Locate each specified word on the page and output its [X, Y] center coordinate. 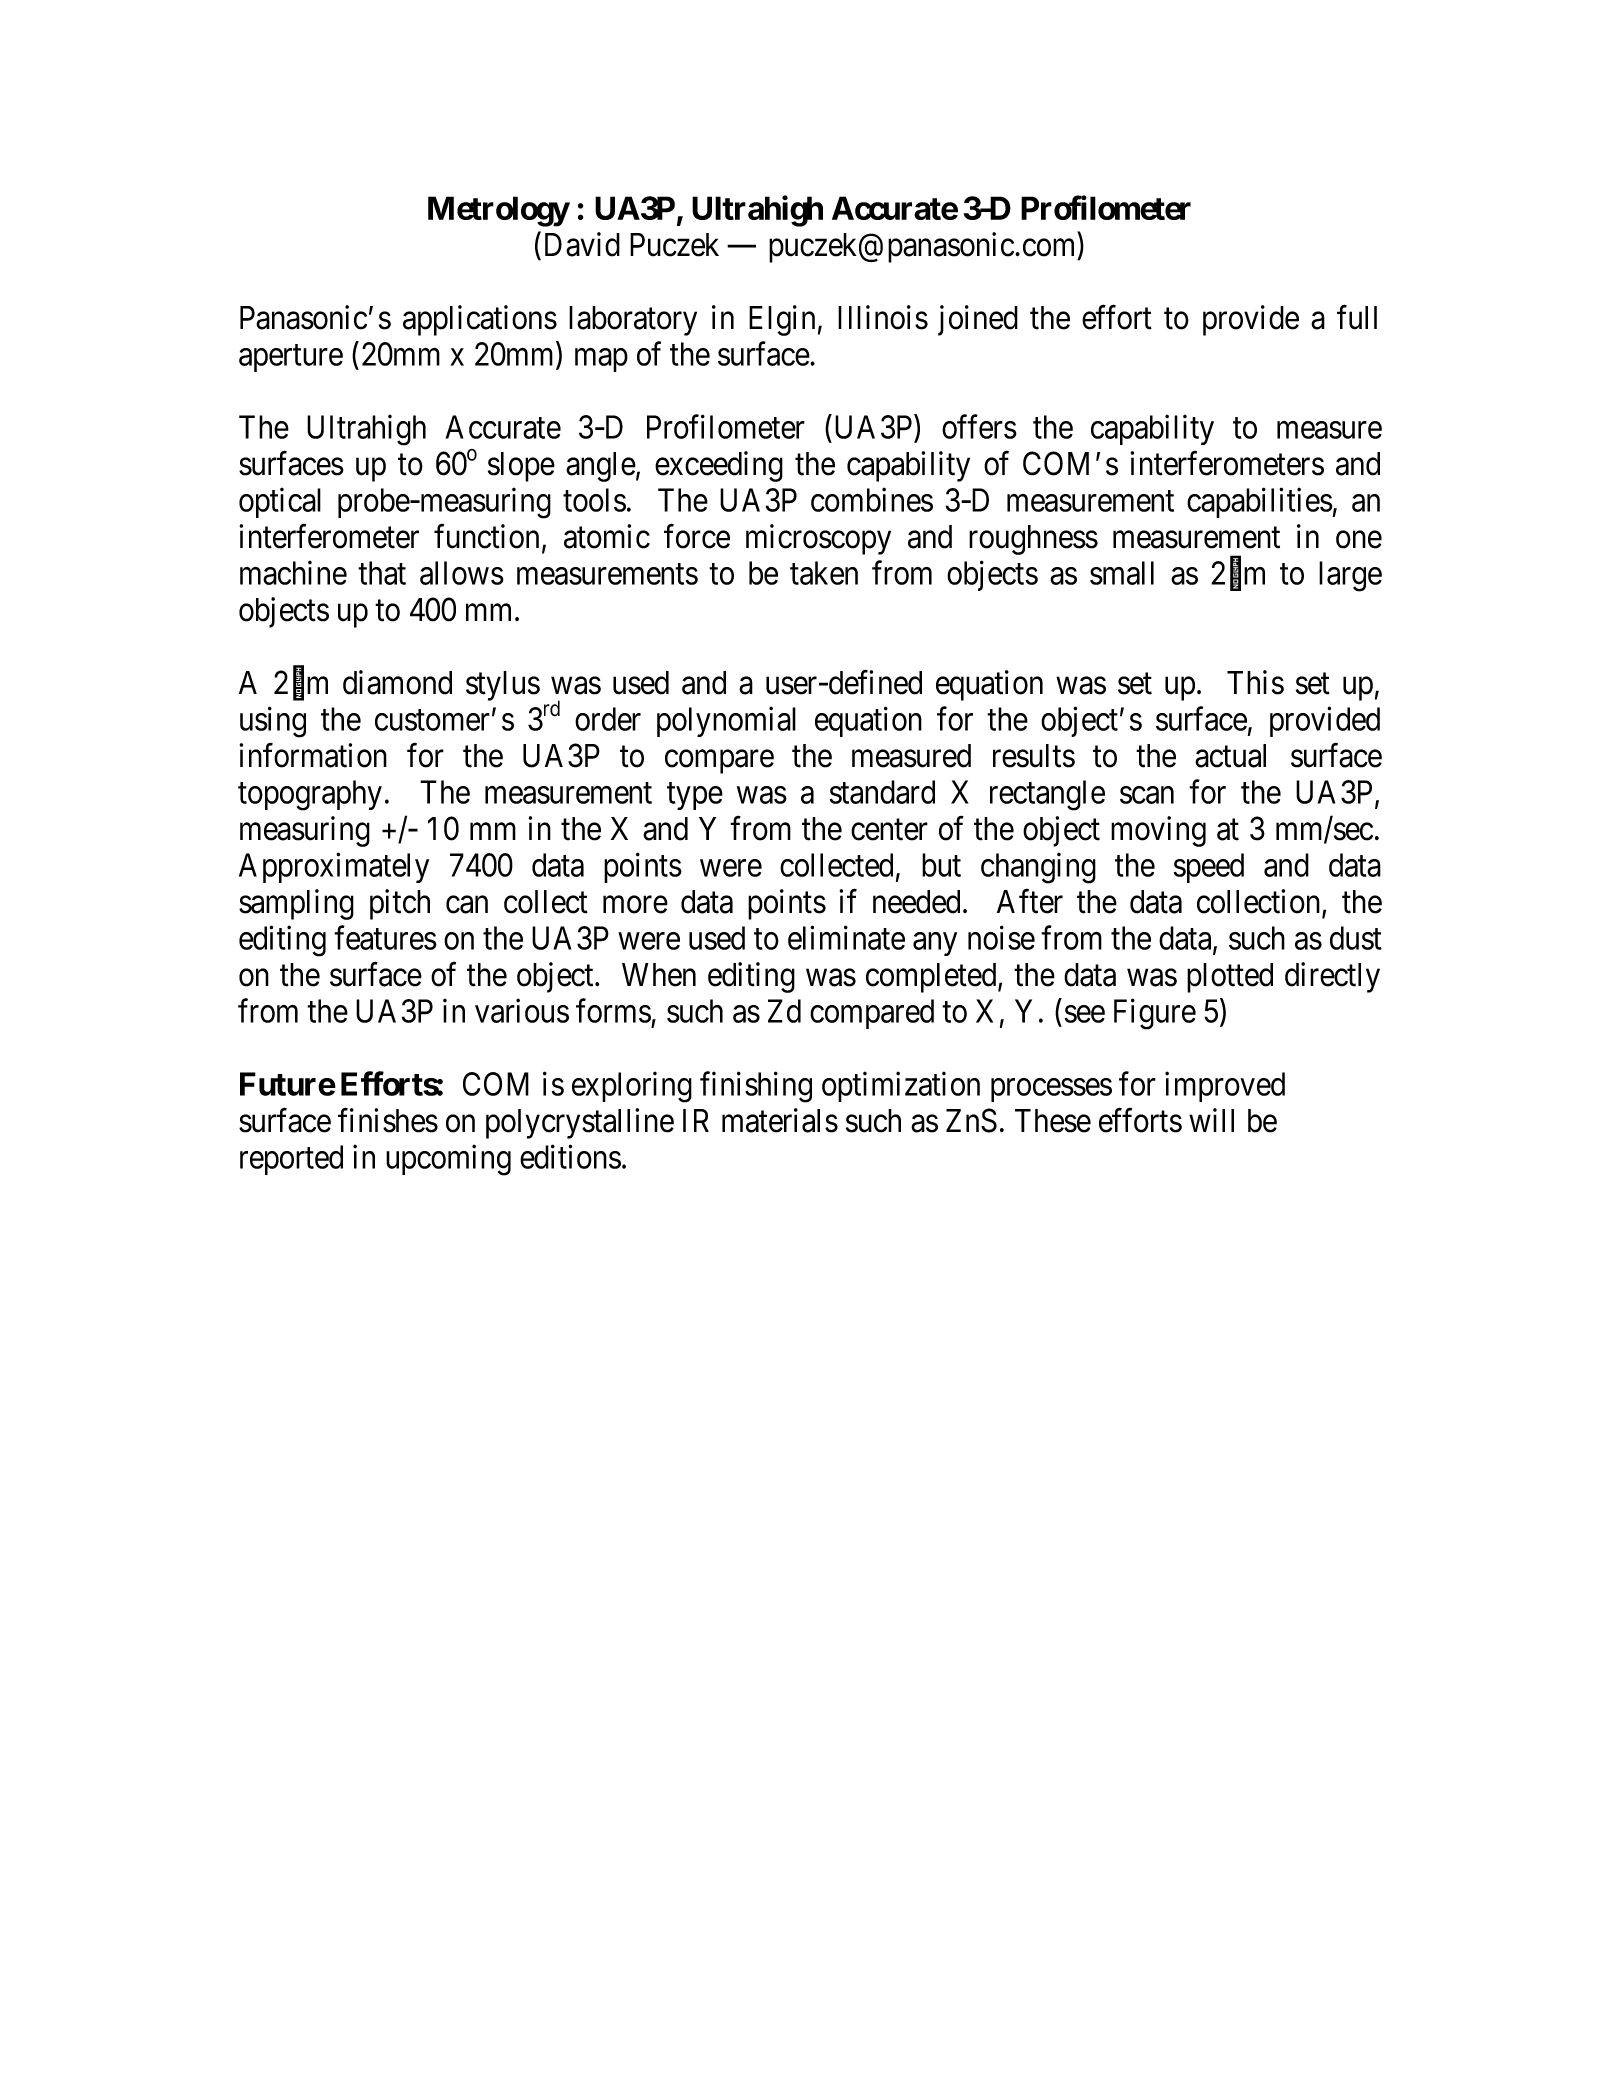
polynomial [726, 722]
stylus [503, 686]
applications [480, 320]
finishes [388, 1120]
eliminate [846, 938]
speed [1209, 868]
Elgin [782, 320]
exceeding [719, 466]
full [1357, 317]
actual [1230, 756]
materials [780, 1120]
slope [521, 467]
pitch [400, 904]
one [1359, 540]
